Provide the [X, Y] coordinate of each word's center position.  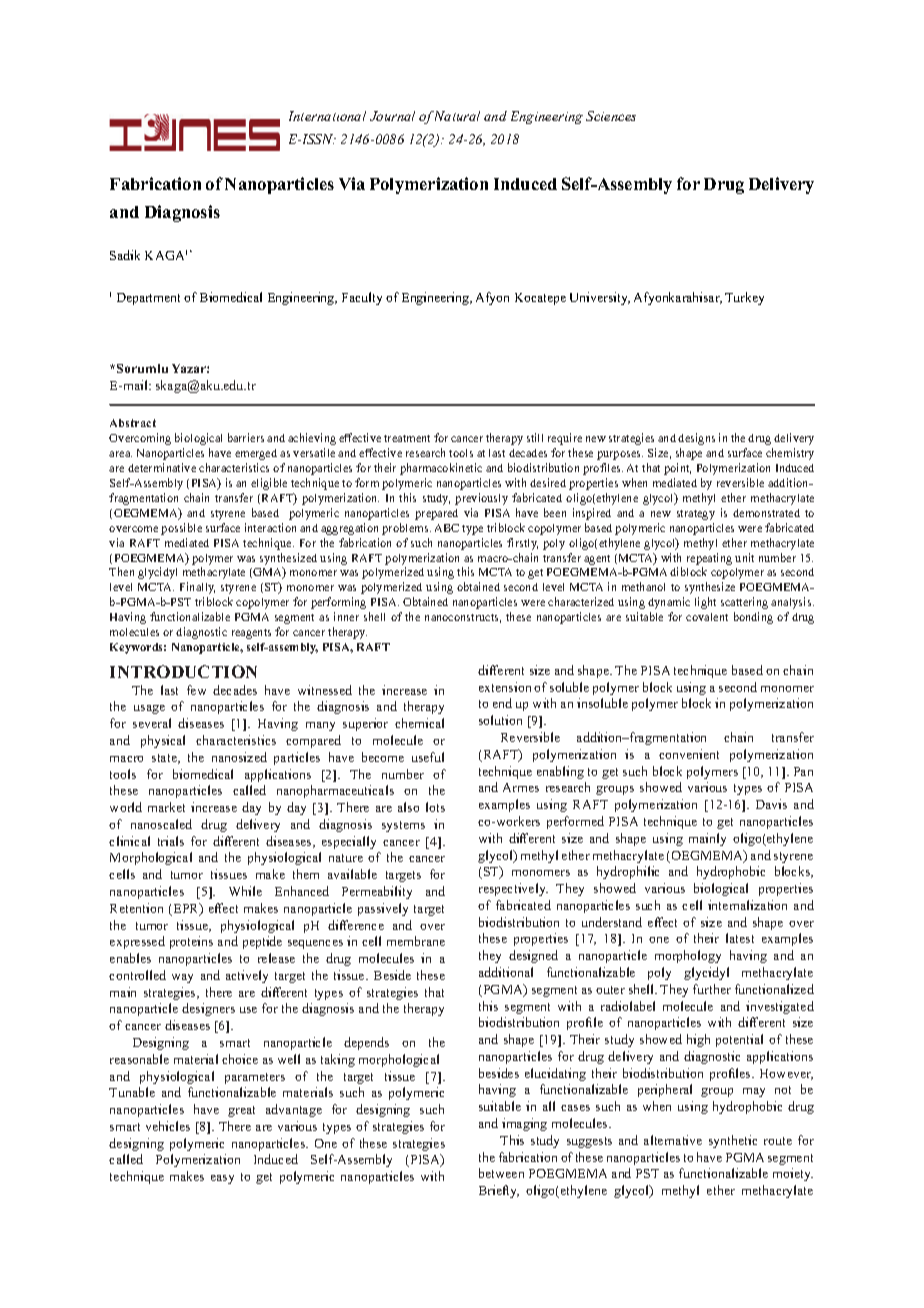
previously [481, 499]
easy [222, 1179]
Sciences [611, 116]
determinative [162, 467]
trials [171, 841]
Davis [771, 804]
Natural [457, 116]
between [501, 1173]
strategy [696, 515]
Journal [392, 116]
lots [435, 807]
